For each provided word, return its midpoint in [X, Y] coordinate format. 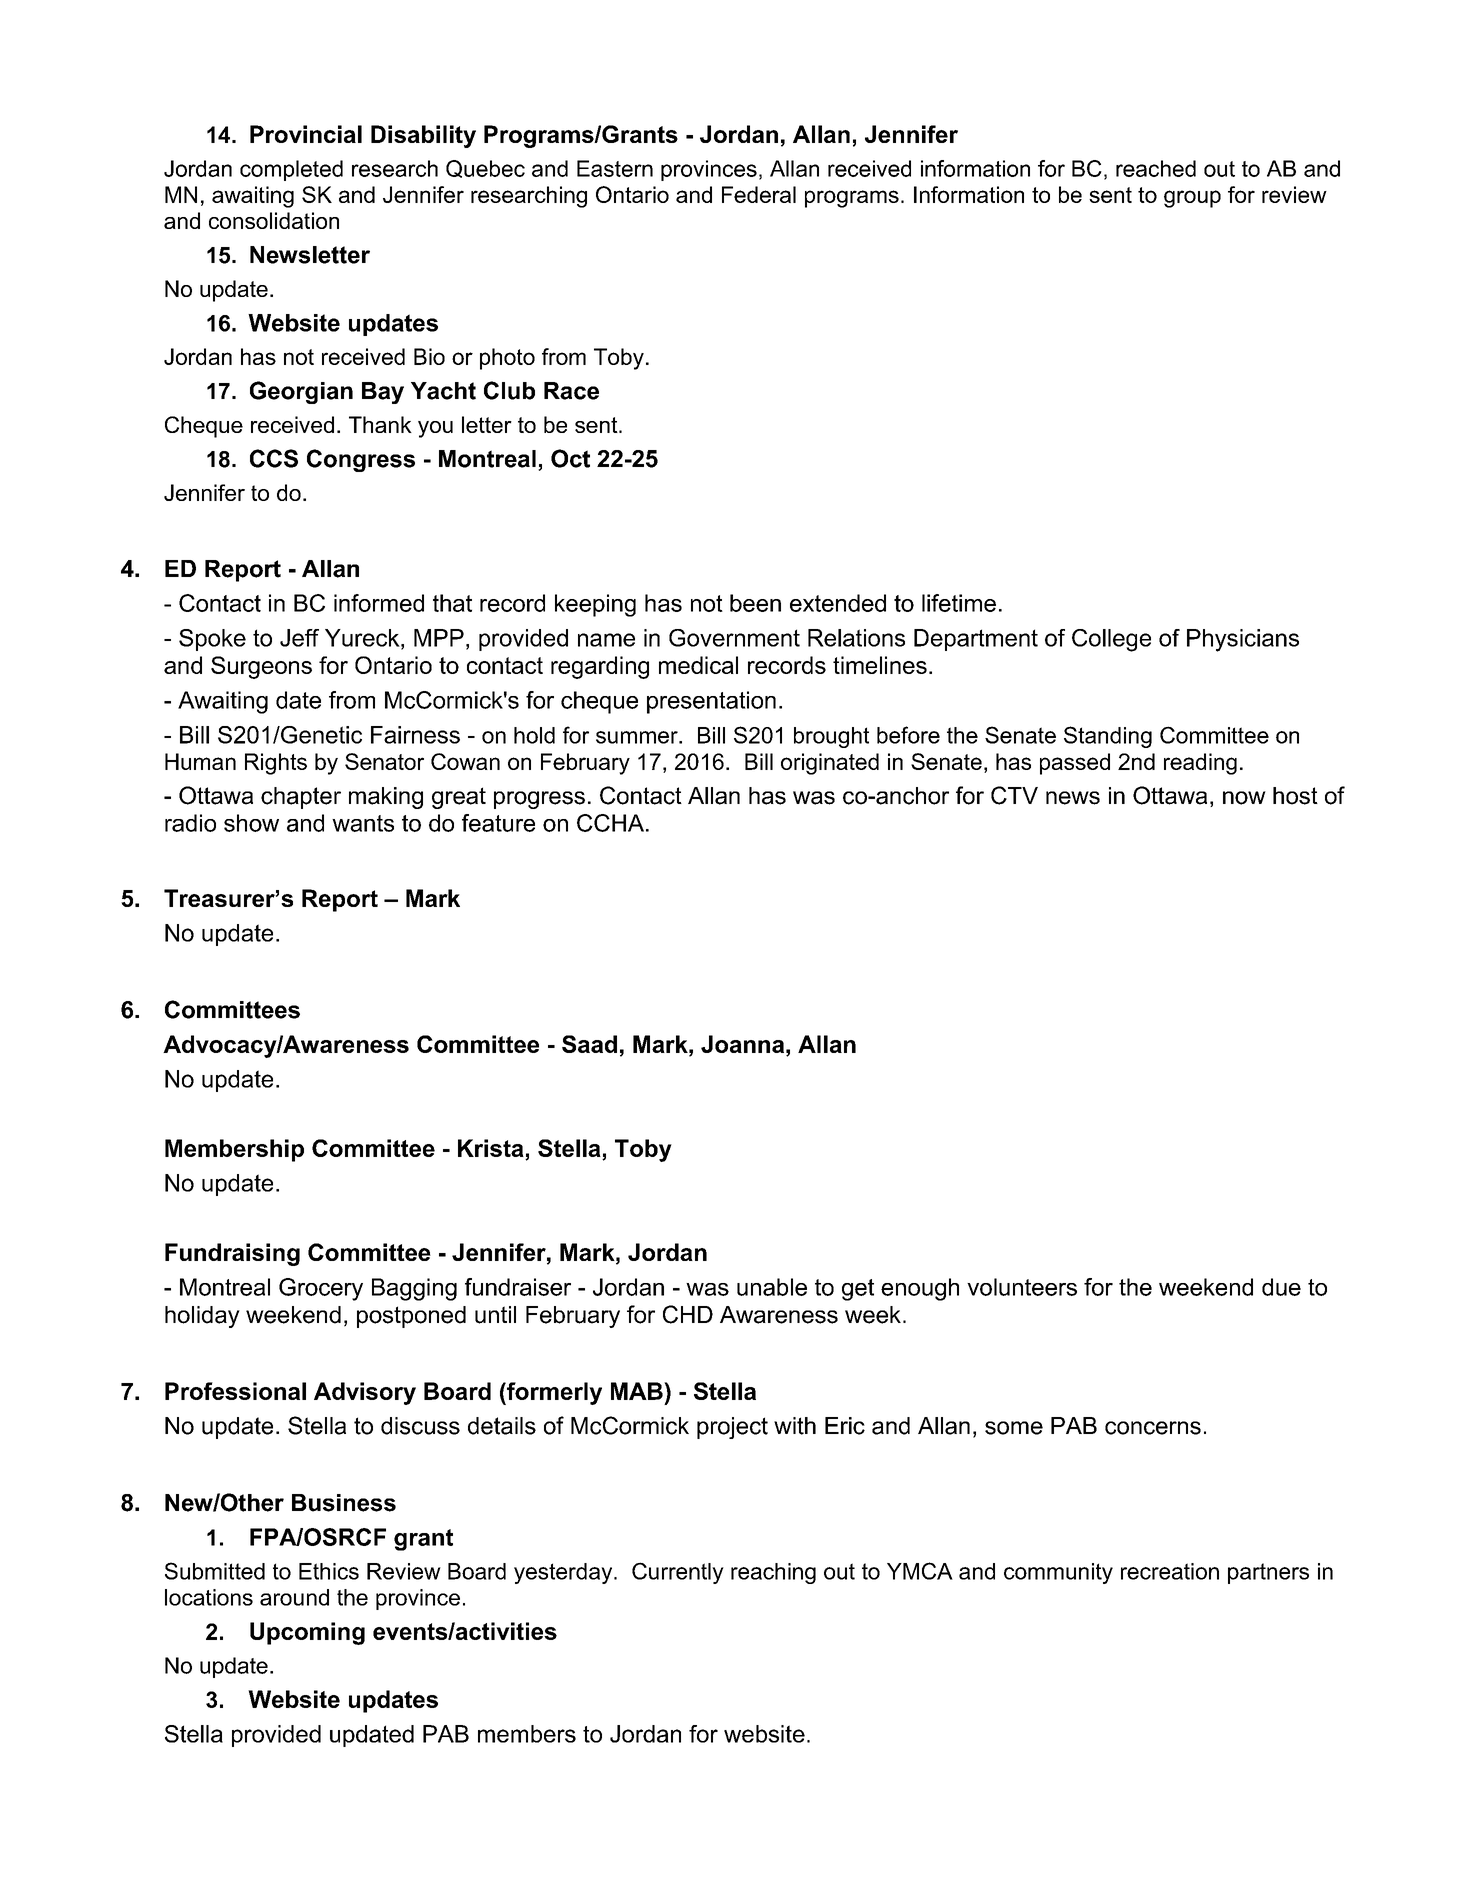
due [1281, 1287]
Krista [492, 1149]
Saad [589, 1044]
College [1111, 640]
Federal [759, 194]
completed [291, 170]
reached [1156, 168]
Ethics [329, 1571]
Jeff [299, 638]
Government [734, 638]
